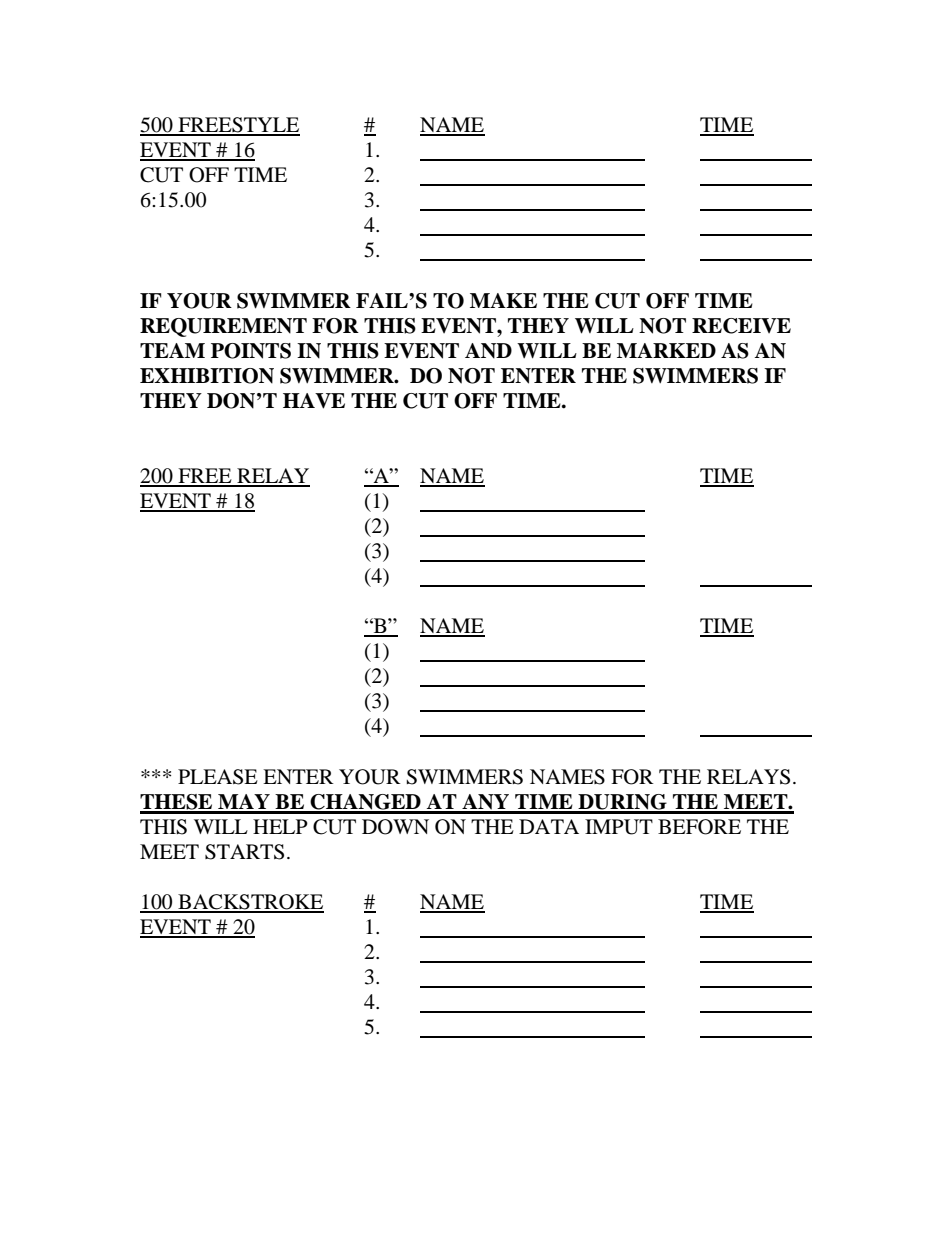  I want to click on PLEASE, so click(218, 777).
